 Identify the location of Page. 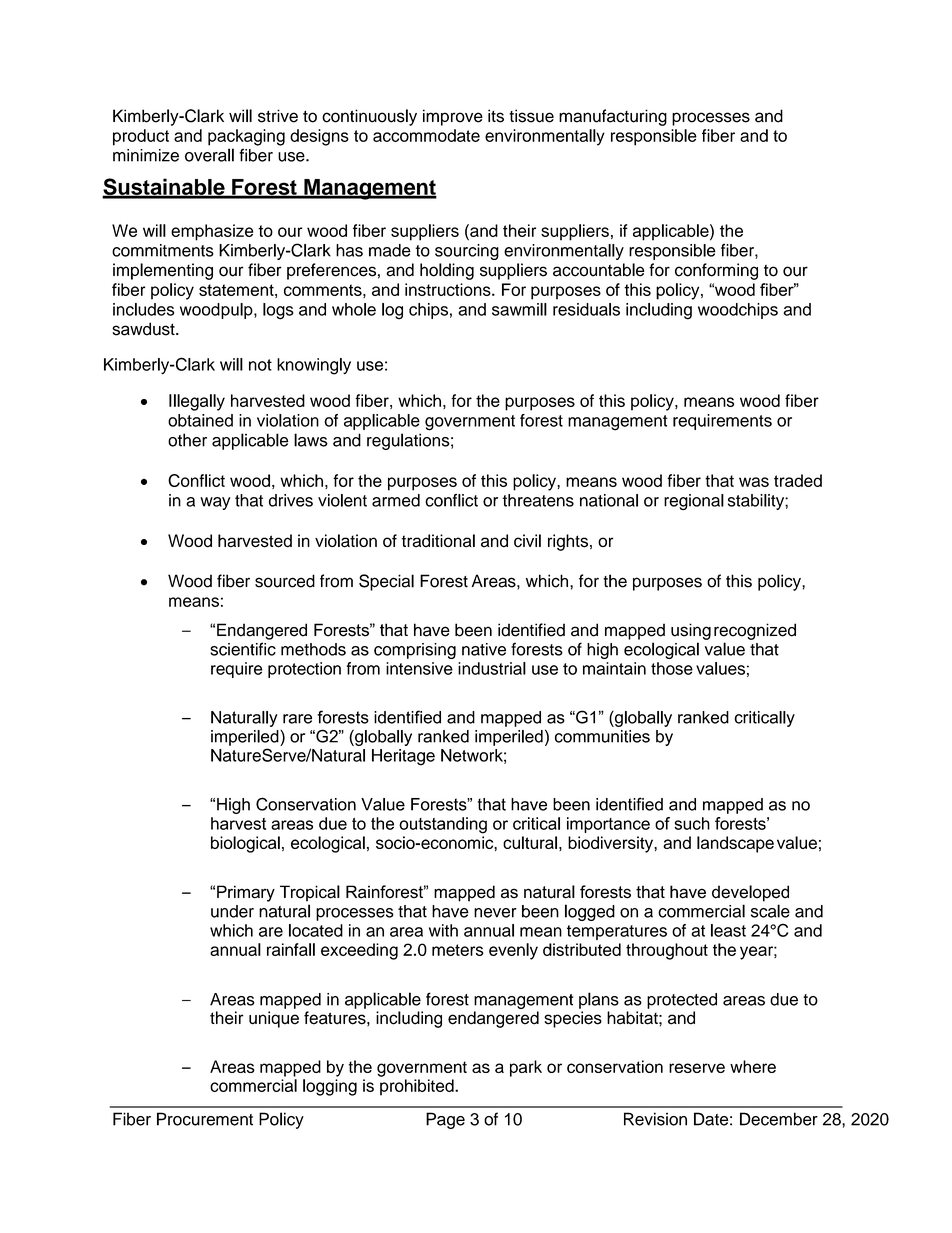
(445, 1120).
